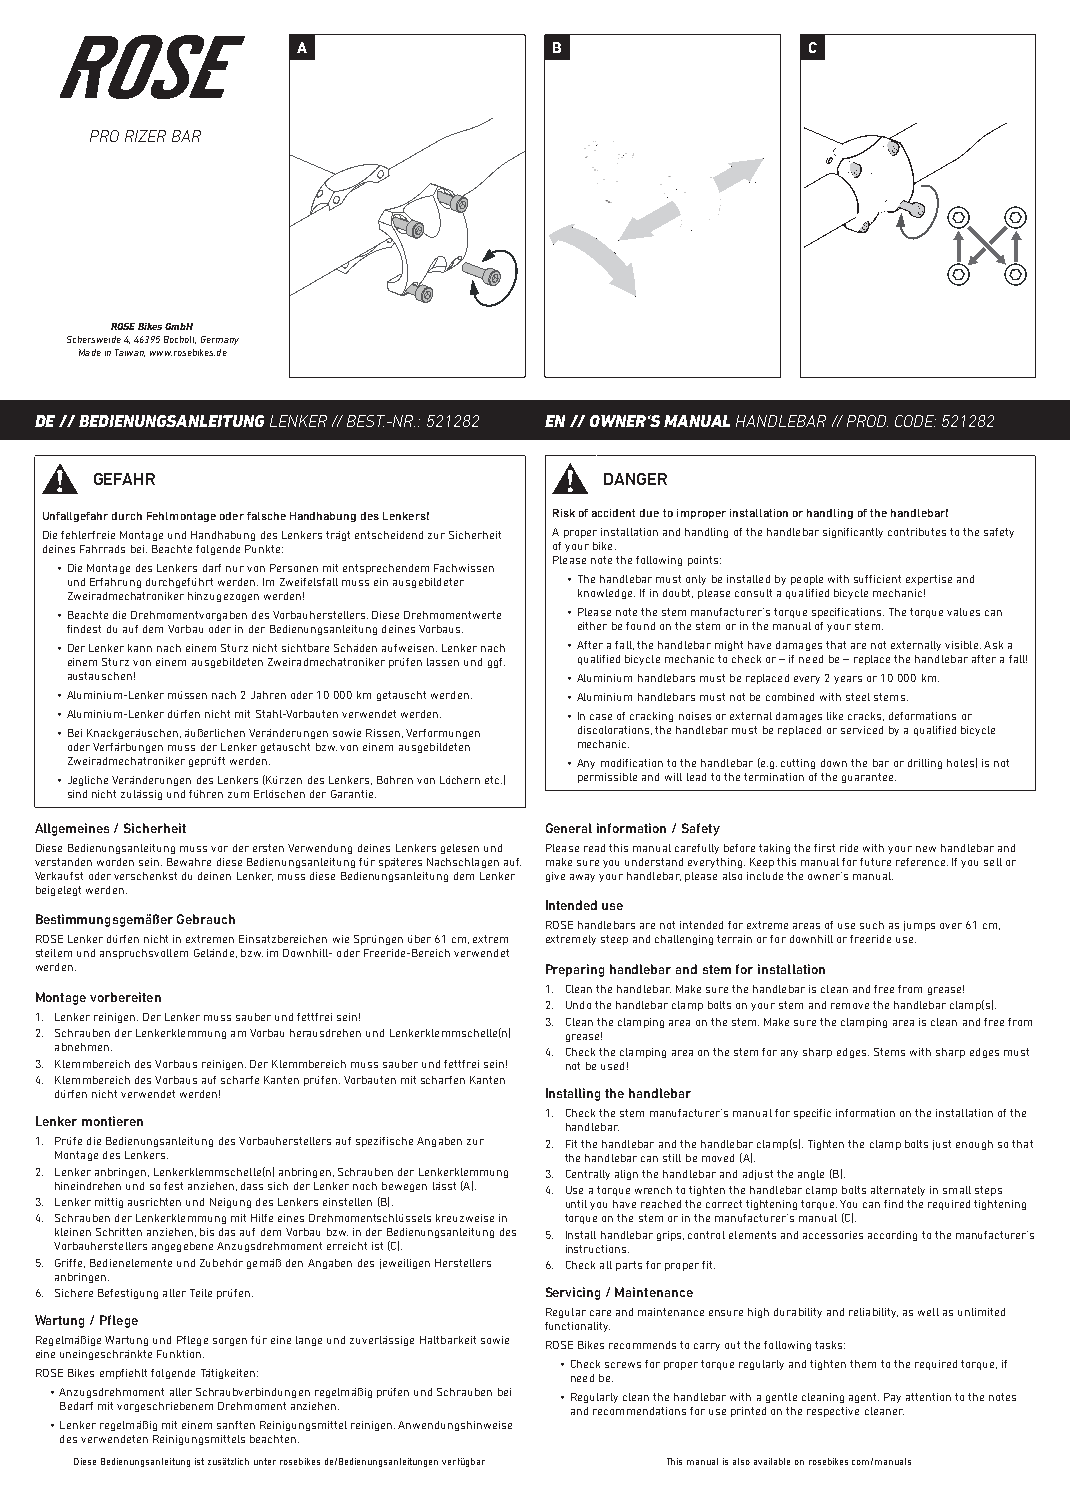 The width and height of the image is (1070, 1501). What do you see at coordinates (130, 353) in the image?
I see `Taiwan` at bounding box center [130, 353].
